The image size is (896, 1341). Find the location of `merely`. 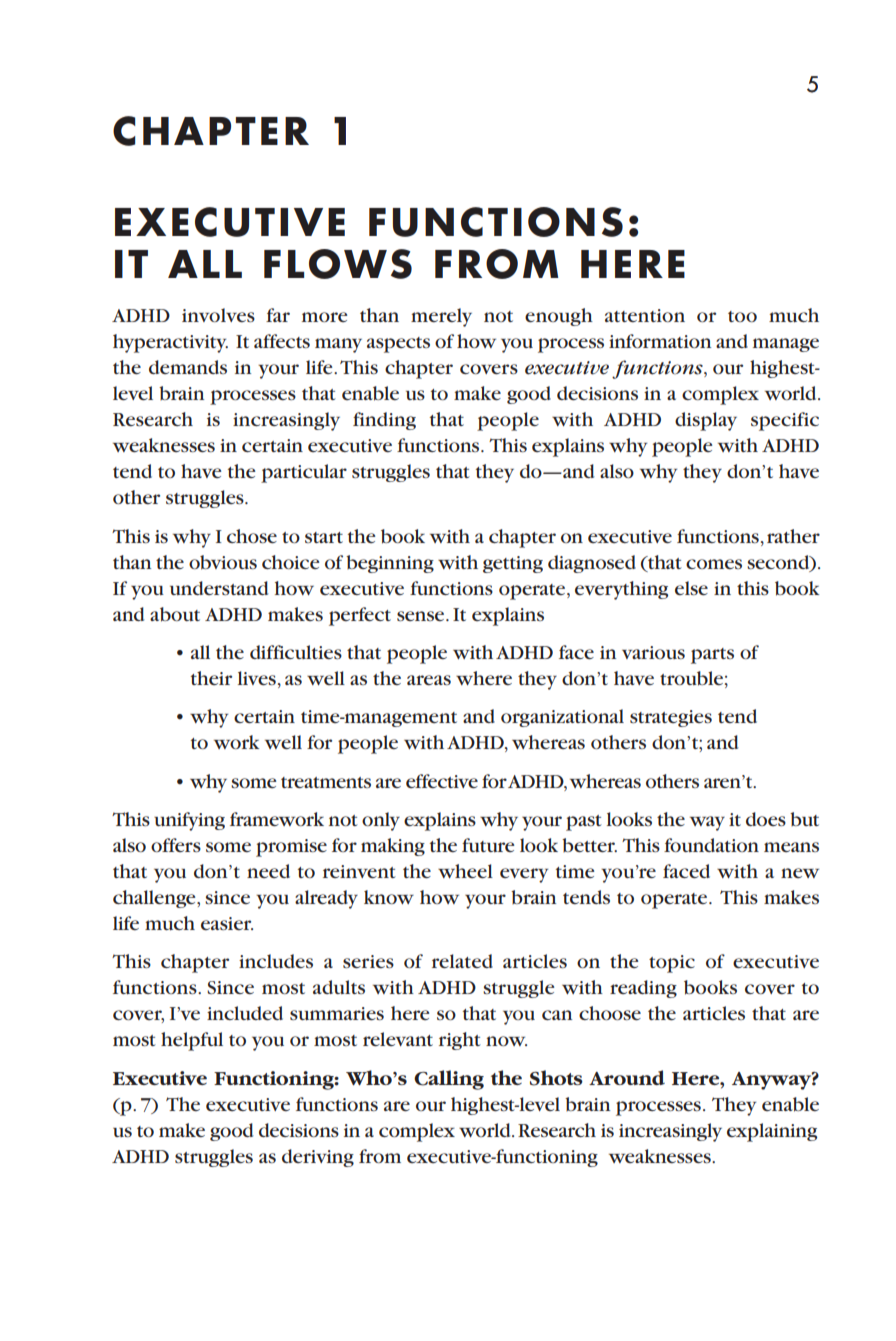

merely is located at coordinates (441, 317).
